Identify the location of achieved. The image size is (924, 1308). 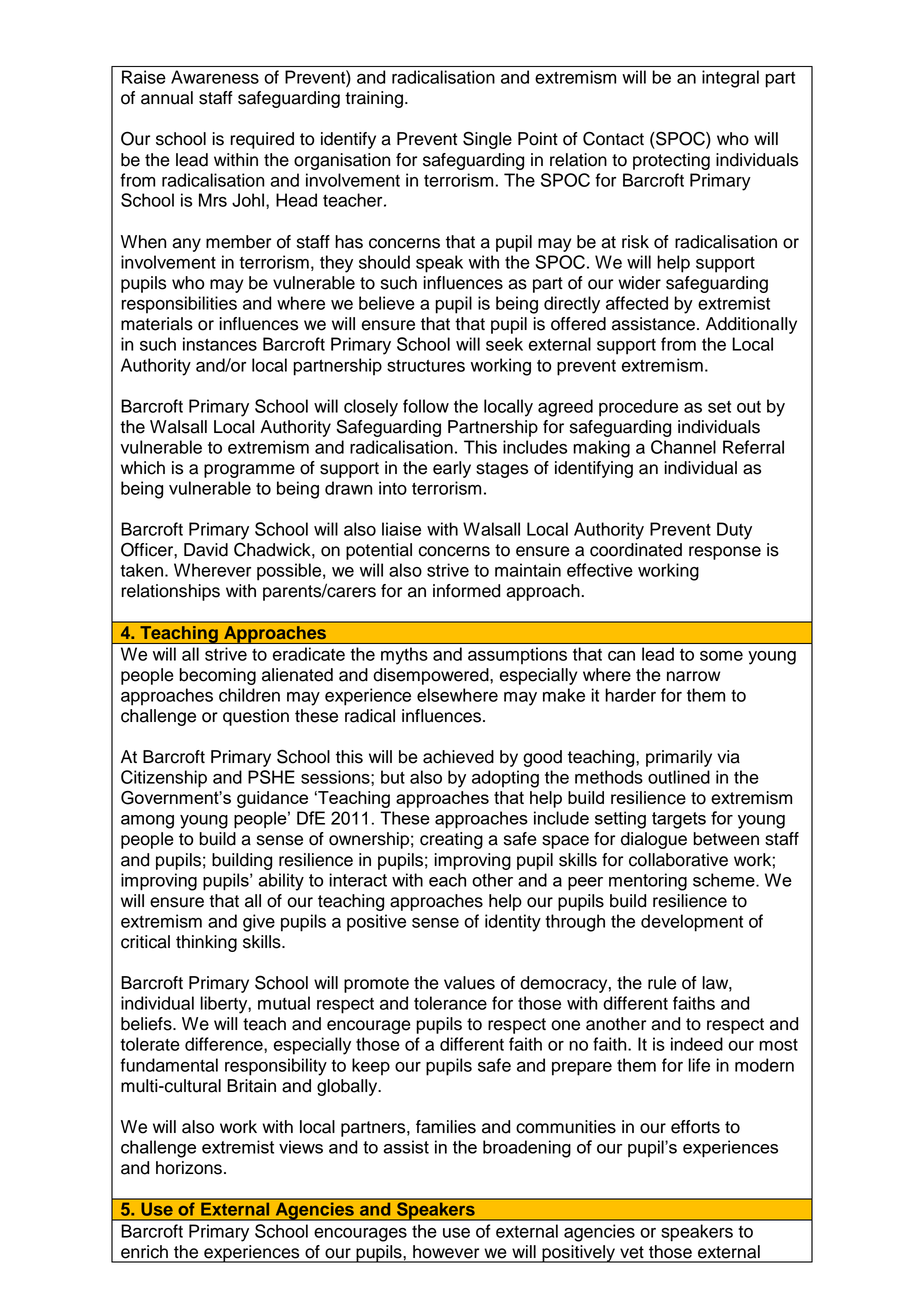
(458, 757).
